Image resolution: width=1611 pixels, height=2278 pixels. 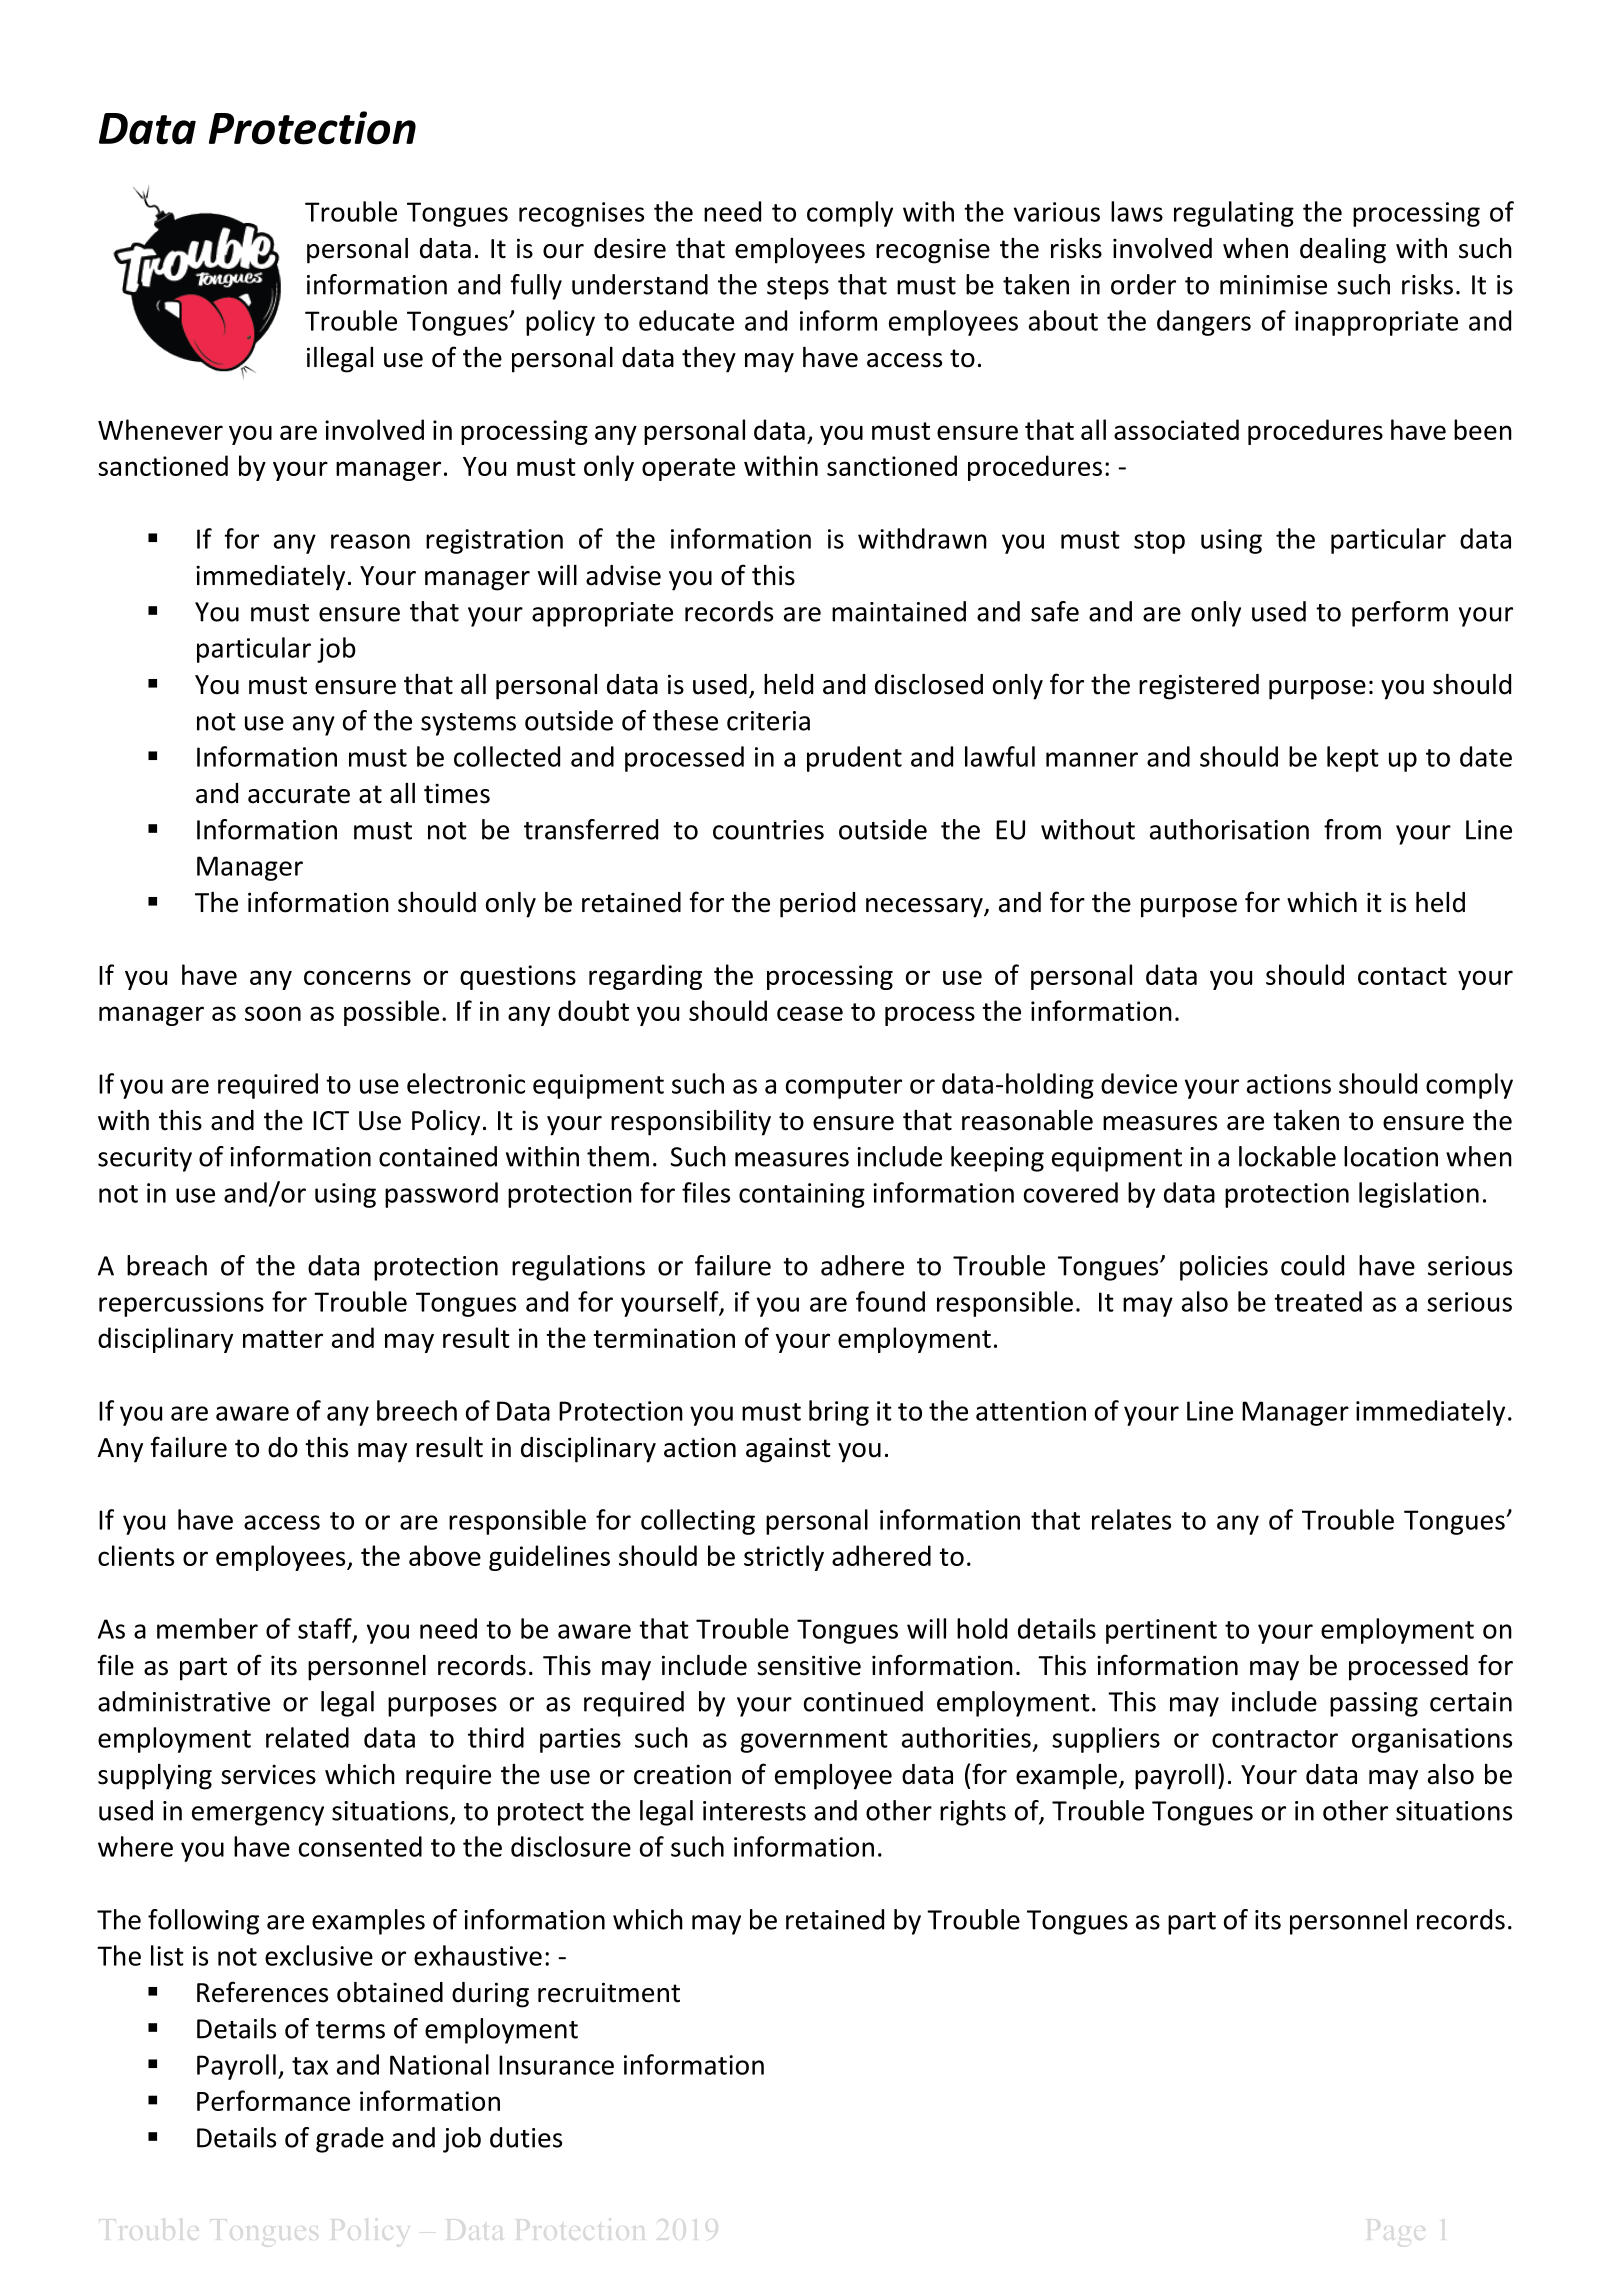 What do you see at coordinates (1343, 251) in the page?
I see `dealing` at bounding box center [1343, 251].
